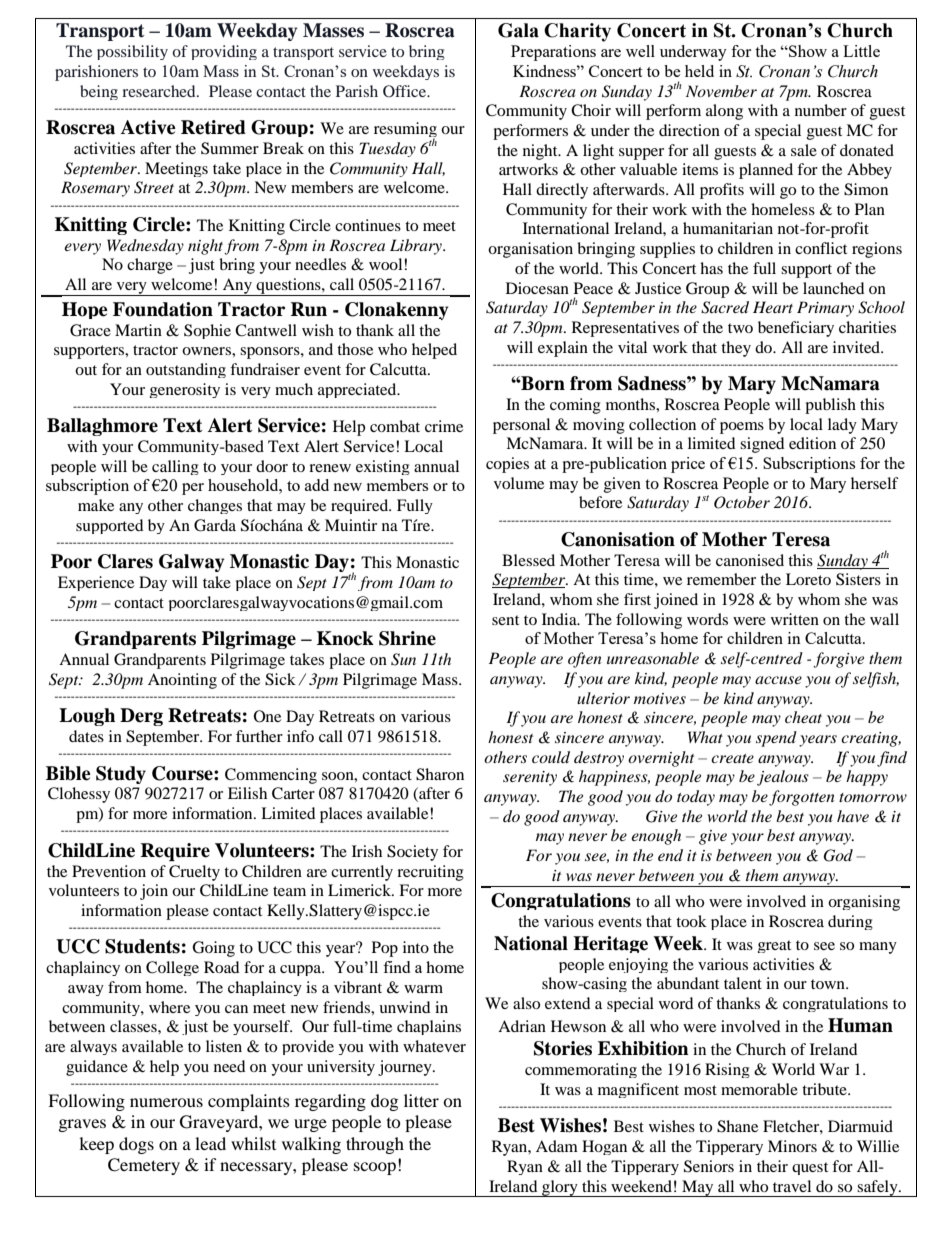 The width and height of the screenshot is (952, 1233). I want to click on Experience, so click(96, 583).
